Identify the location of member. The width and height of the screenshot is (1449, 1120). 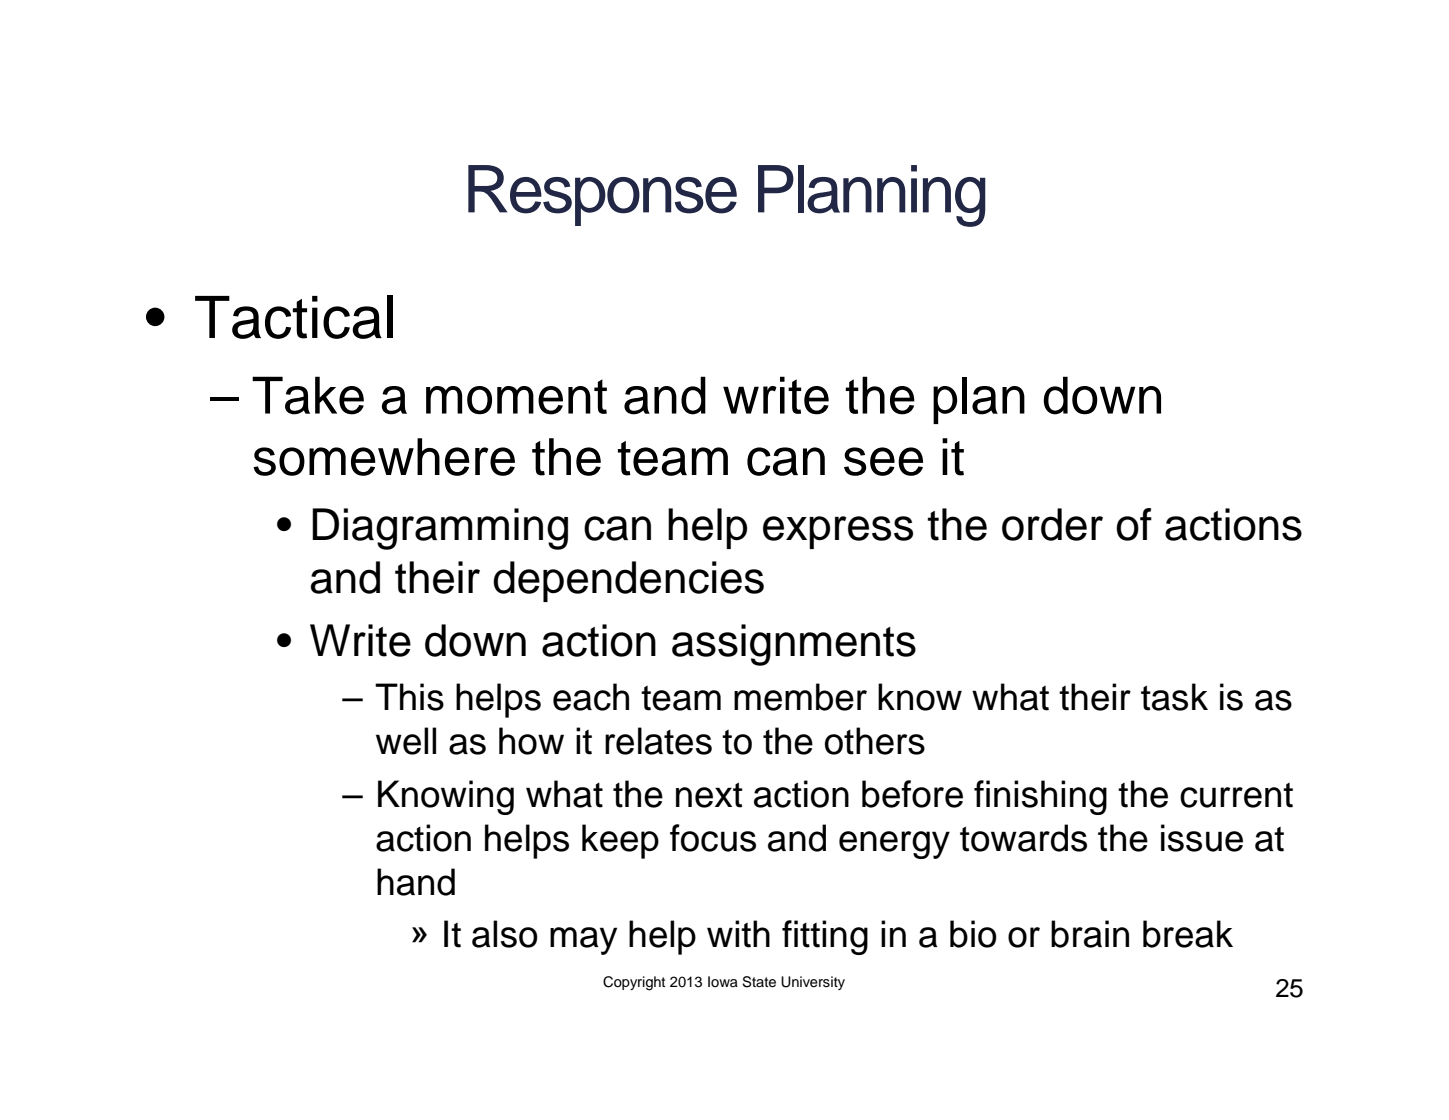
(800, 697).
